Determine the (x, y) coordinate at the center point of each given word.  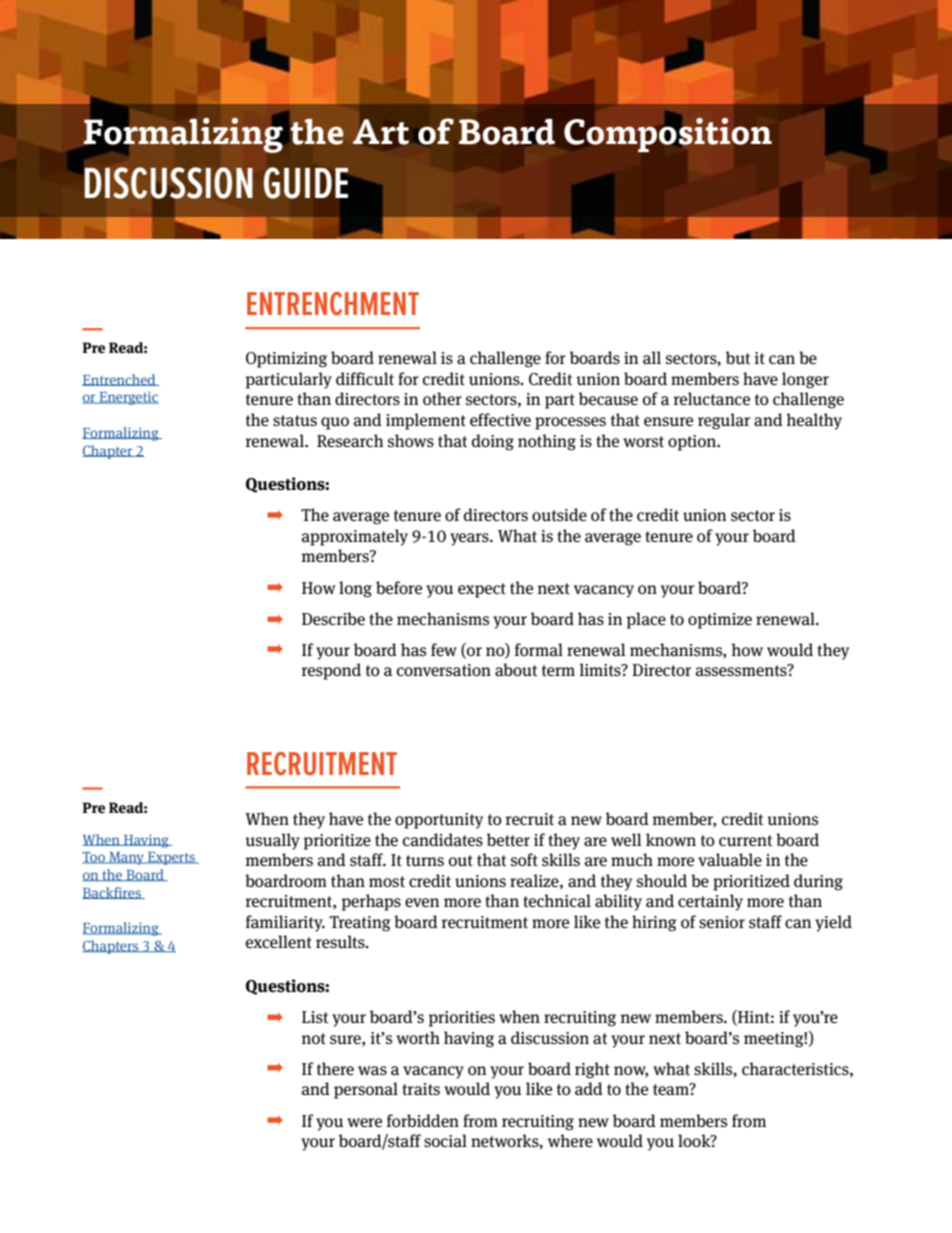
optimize (720, 621)
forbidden (423, 1120)
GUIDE (306, 183)
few (444, 649)
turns (425, 861)
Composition (668, 134)
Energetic (128, 398)
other (442, 398)
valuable (730, 860)
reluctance (712, 398)
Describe (333, 619)
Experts (171, 858)
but (738, 358)
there (335, 1068)
